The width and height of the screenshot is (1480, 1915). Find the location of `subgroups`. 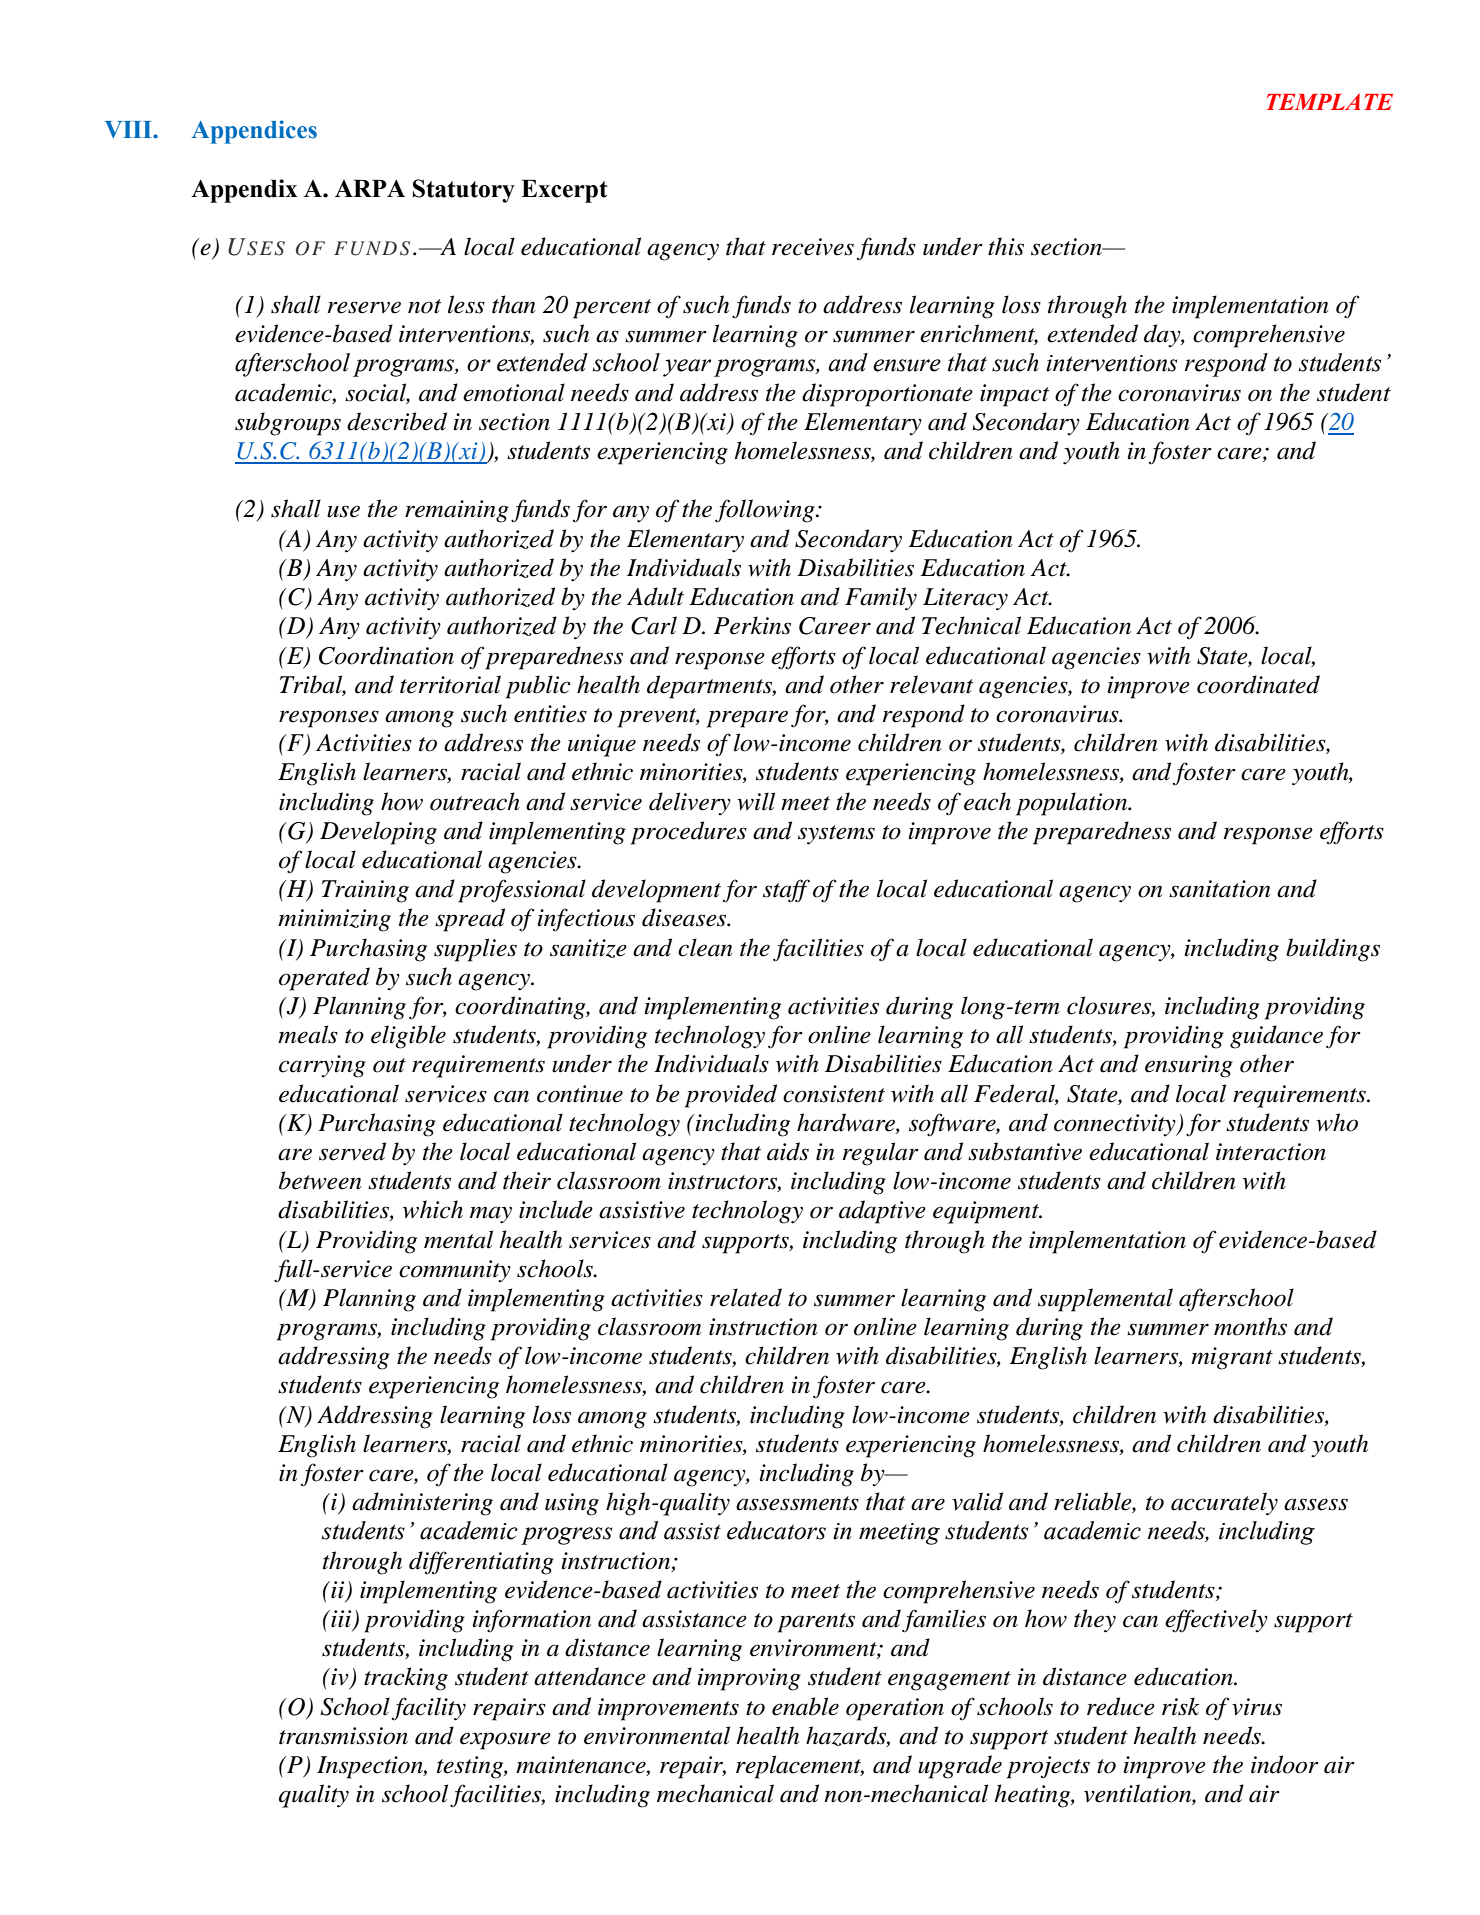

subgroups is located at coordinates (288, 424).
